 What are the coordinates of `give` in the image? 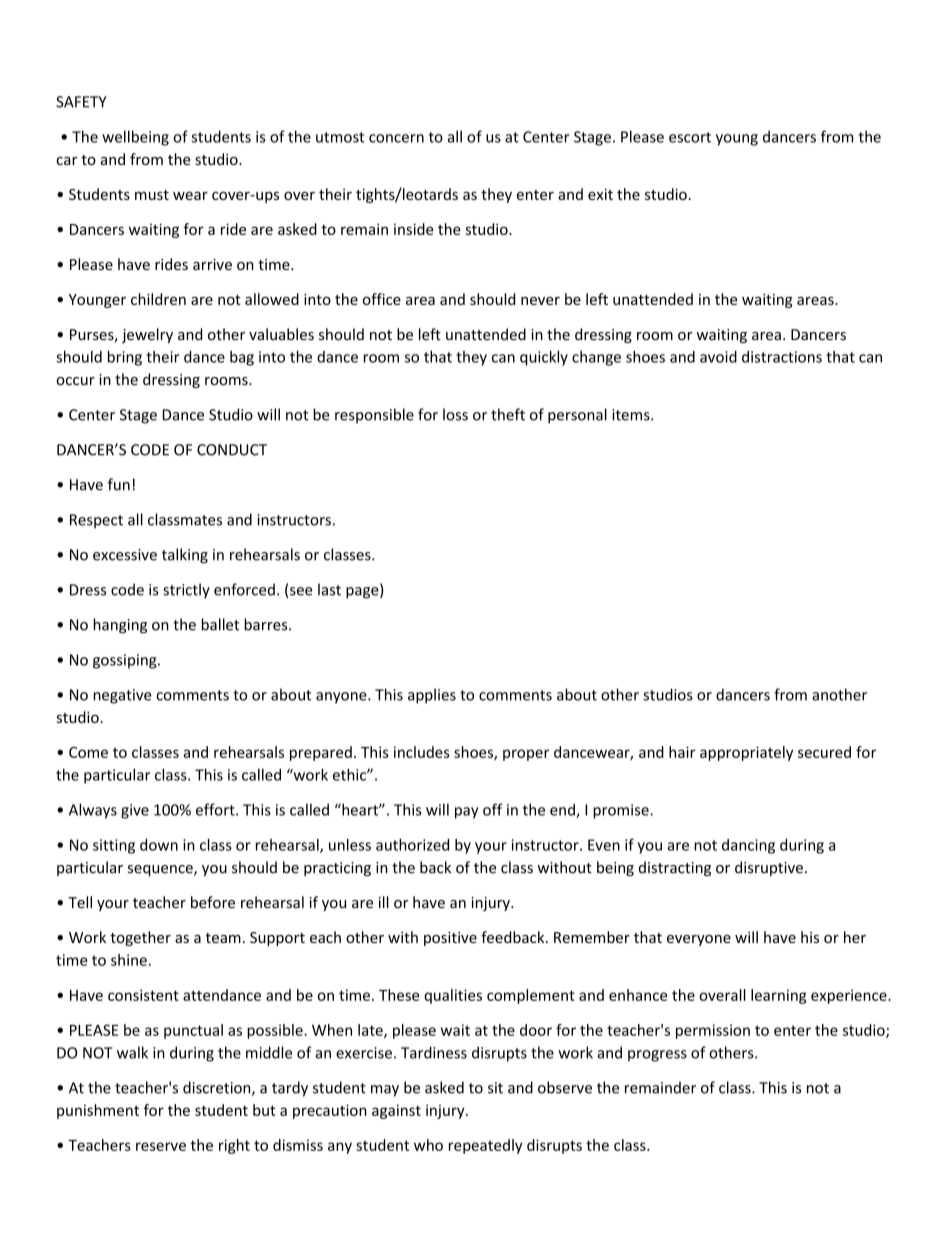 It's located at (135, 811).
